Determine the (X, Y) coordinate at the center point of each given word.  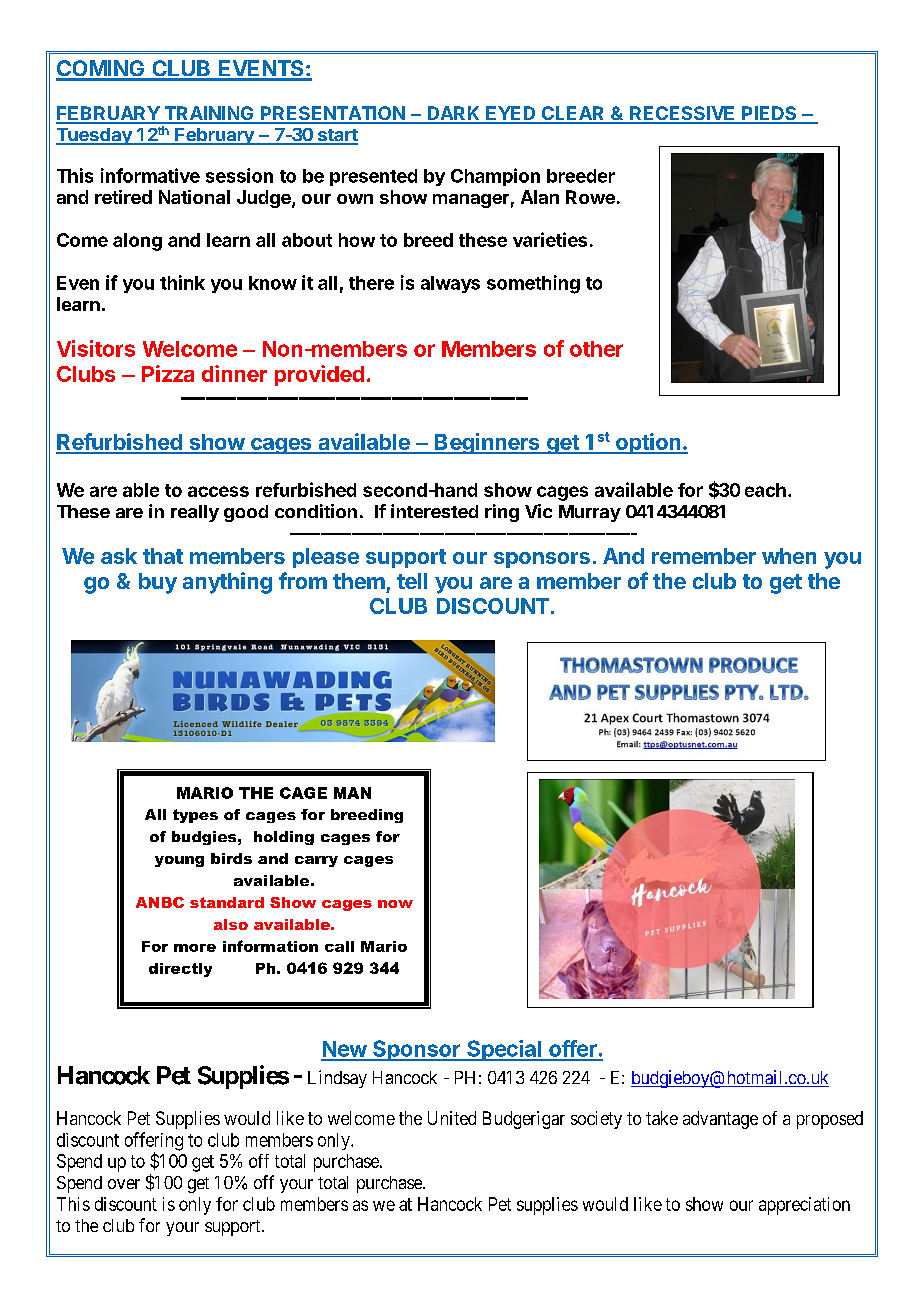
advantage (720, 1120)
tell (412, 581)
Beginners (487, 443)
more (195, 948)
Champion (495, 177)
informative (150, 175)
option (648, 443)
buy (158, 583)
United (452, 1118)
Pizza (168, 373)
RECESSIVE (682, 114)
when (789, 556)
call (339, 946)
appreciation (804, 1206)
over (124, 1184)
